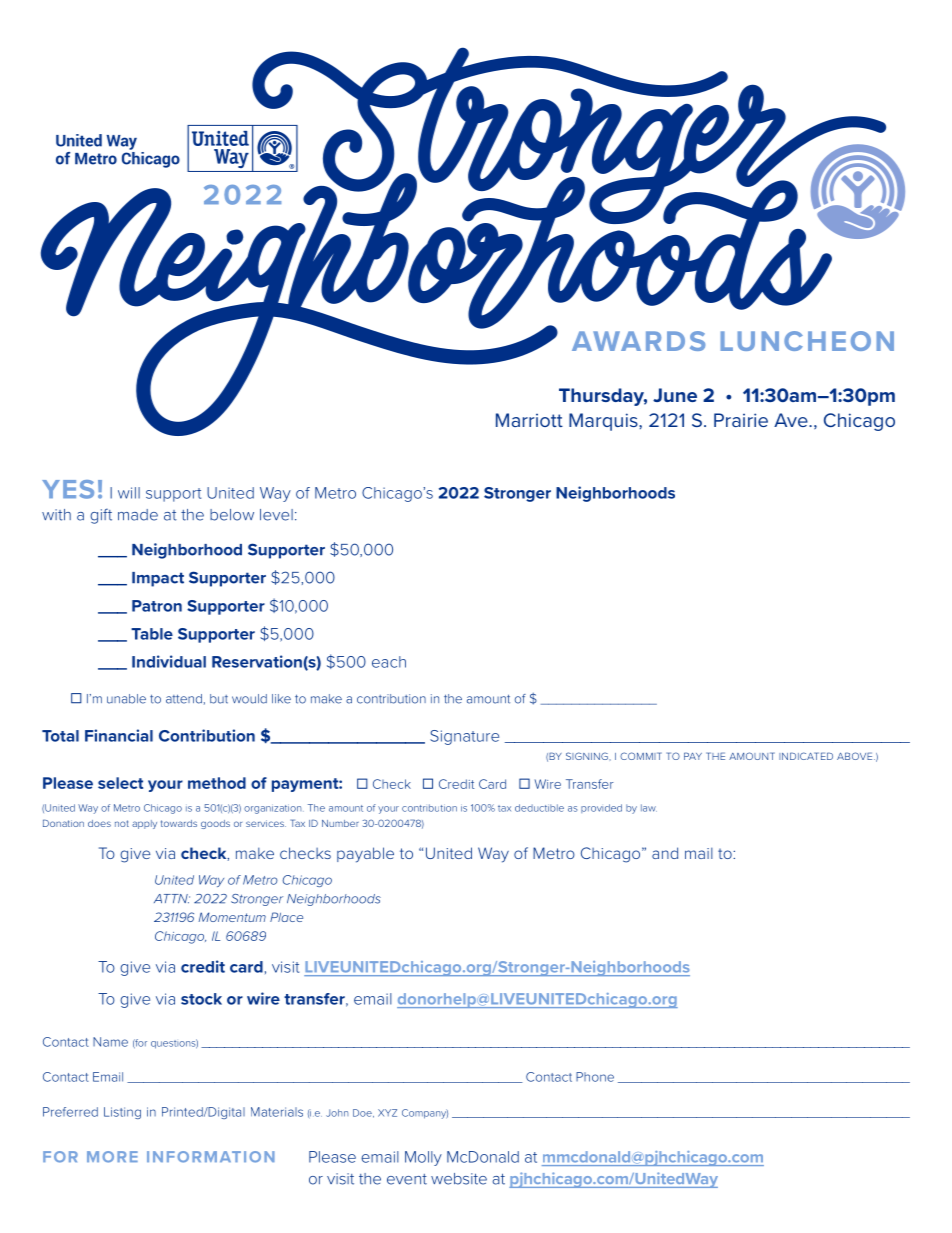 Image resolution: width=952 pixels, height=1233 pixels. I want to click on LUNCHEON, so click(807, 341).
